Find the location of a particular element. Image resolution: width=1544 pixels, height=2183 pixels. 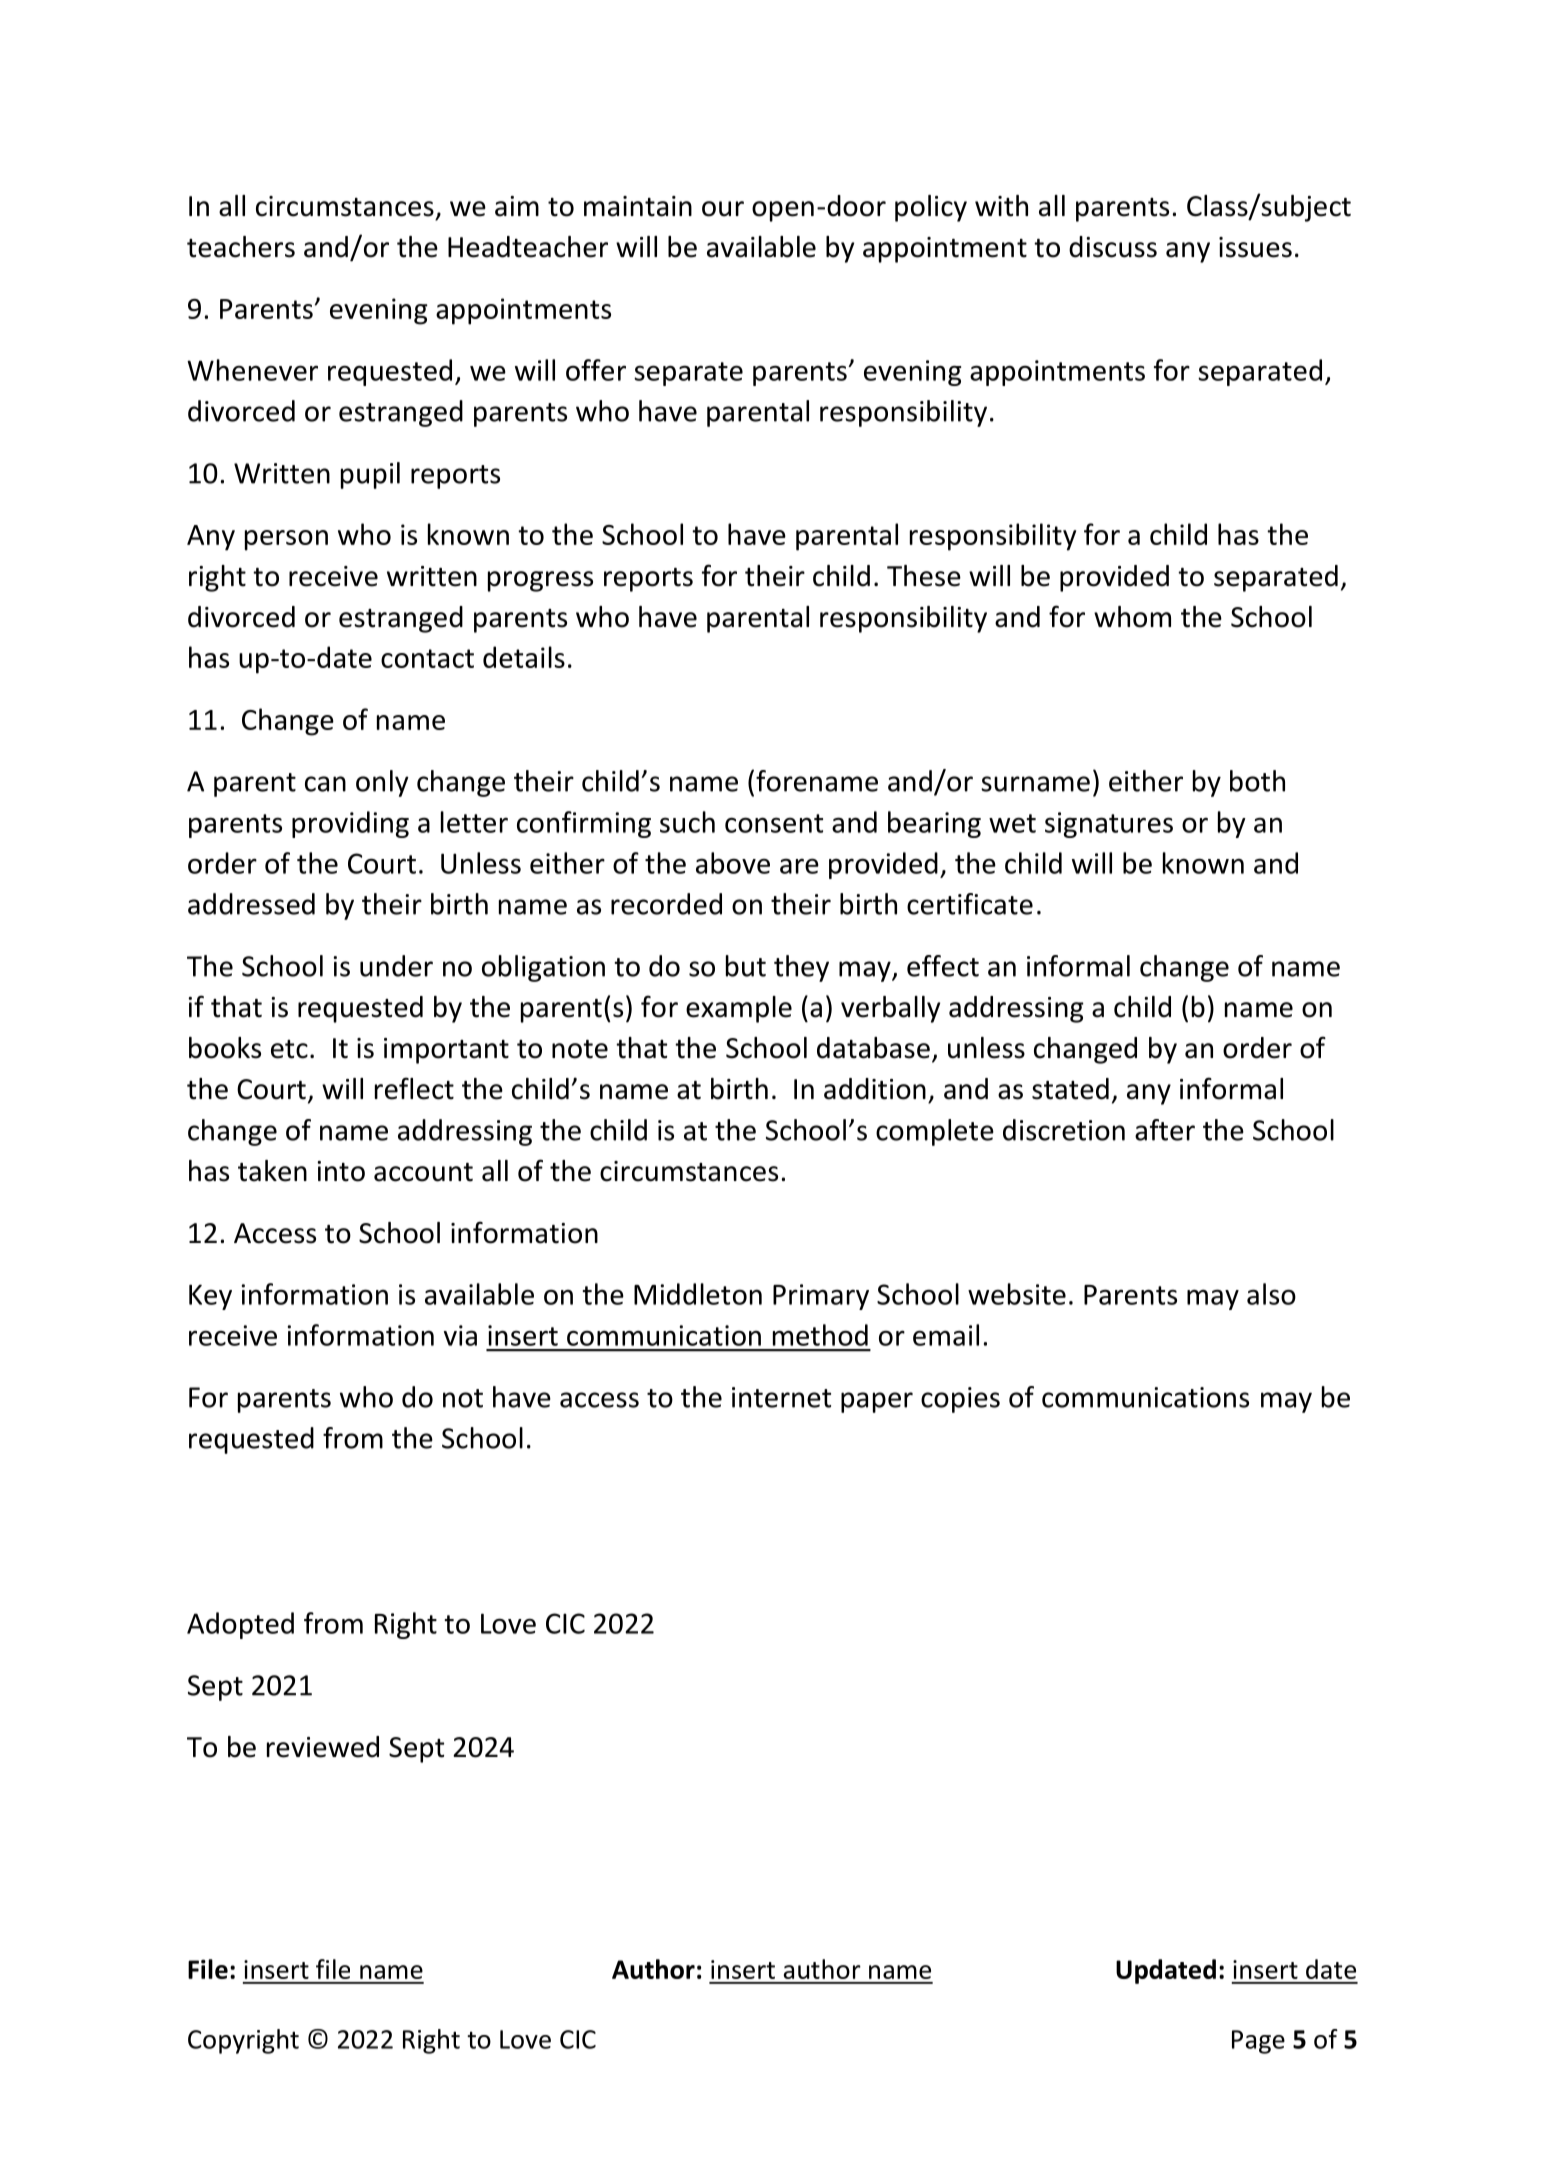

signatures is located at coordinates (1109, 825).
